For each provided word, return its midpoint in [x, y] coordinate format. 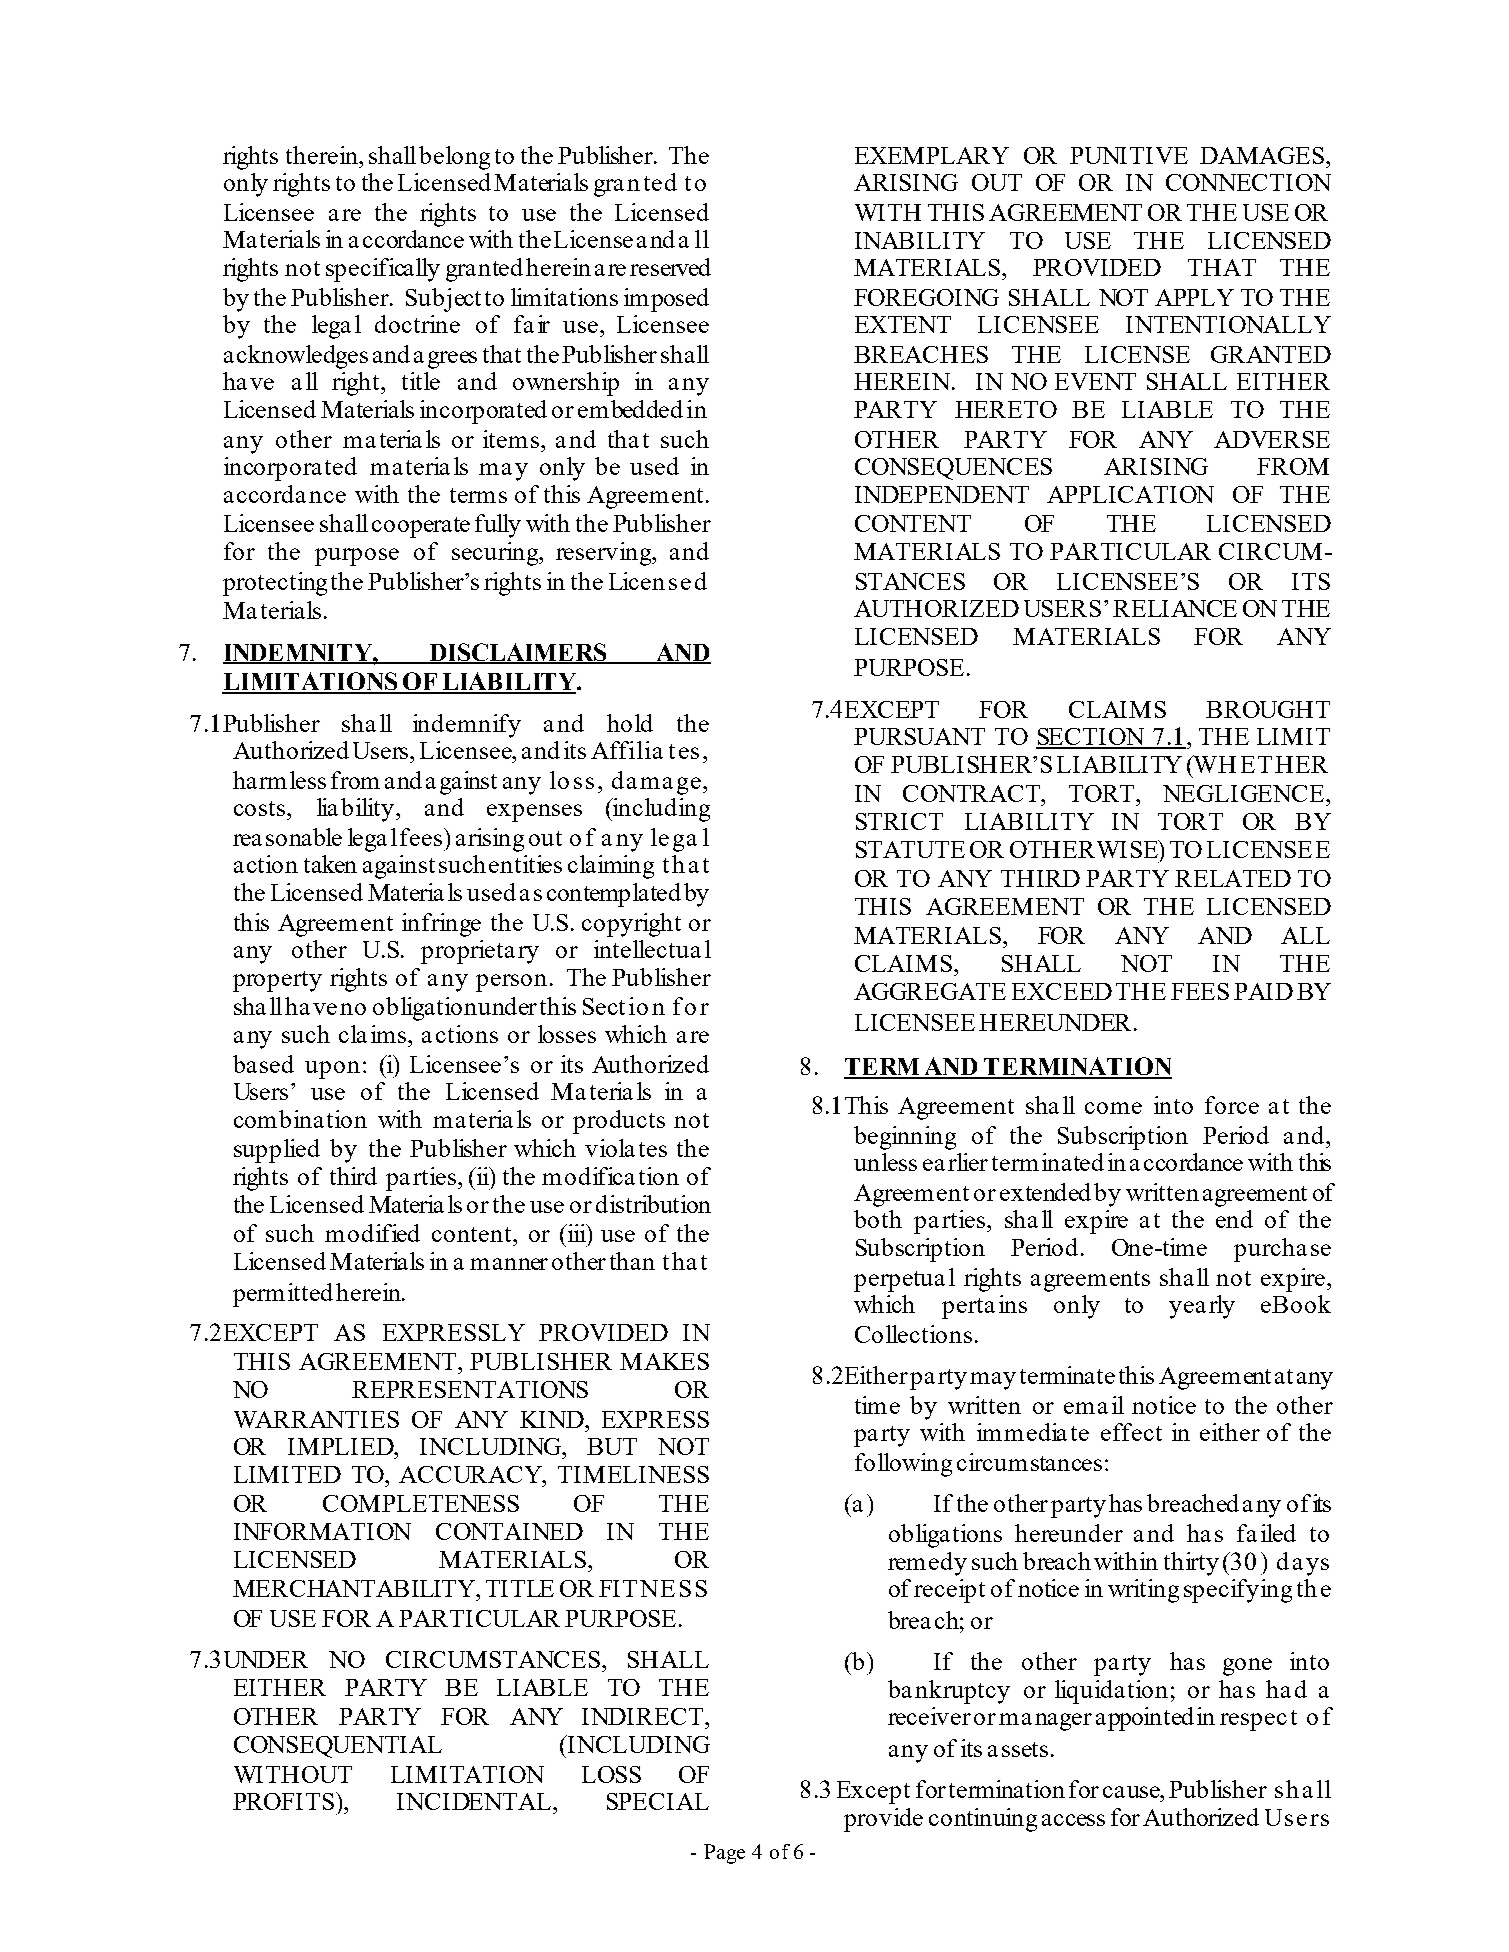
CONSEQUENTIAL [338, 1747]
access [1073, 1820]
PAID [1263, 991]
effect [1131, 1432]
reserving [605, 554]
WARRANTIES [316, 1419]
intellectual [652, 949]
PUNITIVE [1129, 155]
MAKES [664, 1361]
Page [724, 1854]
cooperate [421, 527]
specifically [383, 270]
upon [332, 1070]
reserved [670, 267]
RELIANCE [1175, 608]
